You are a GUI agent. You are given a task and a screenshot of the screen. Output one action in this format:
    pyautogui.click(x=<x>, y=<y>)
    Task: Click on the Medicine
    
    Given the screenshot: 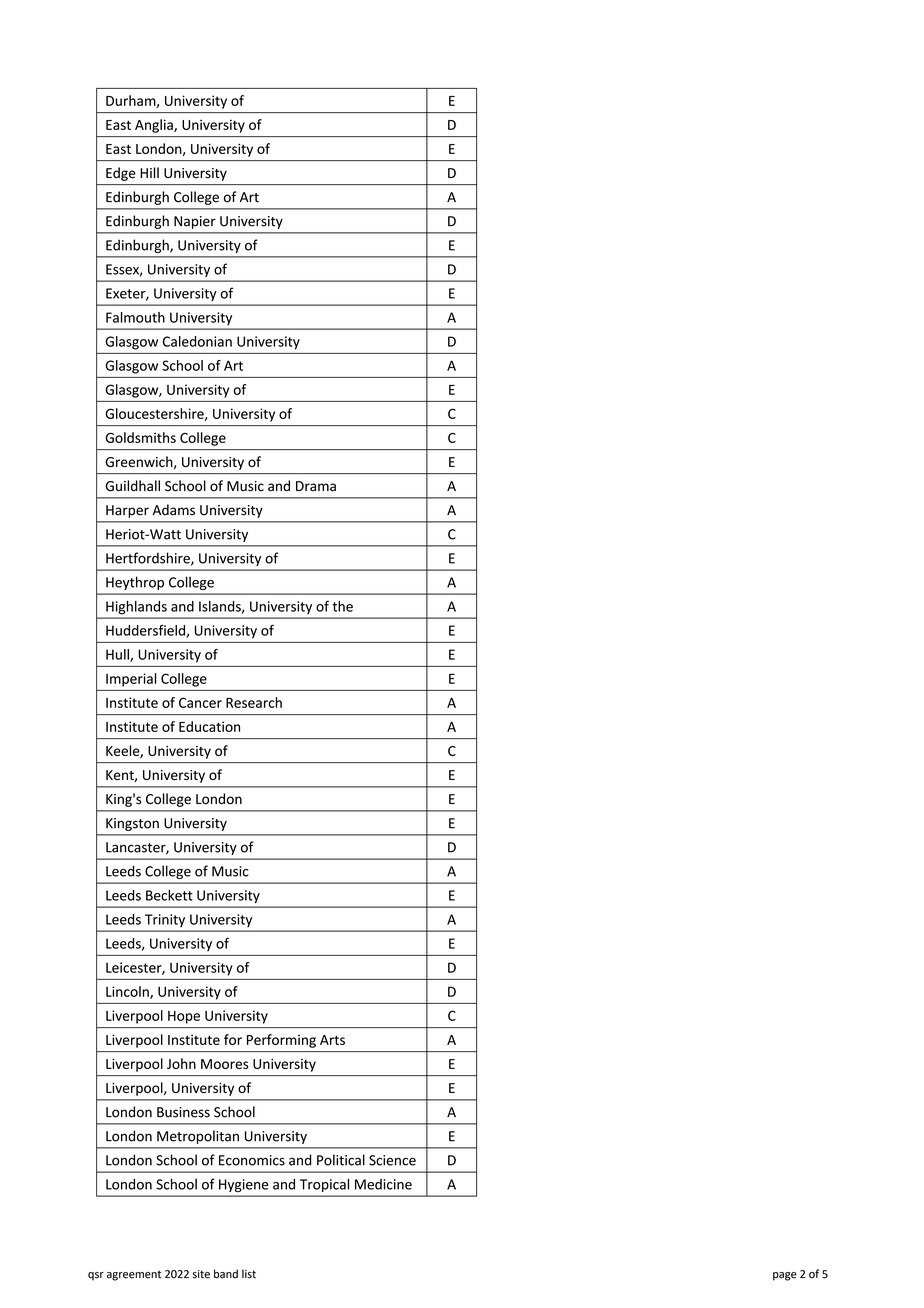 What is the action you would take?
    pyautogui.click(x=383, y=1184)
